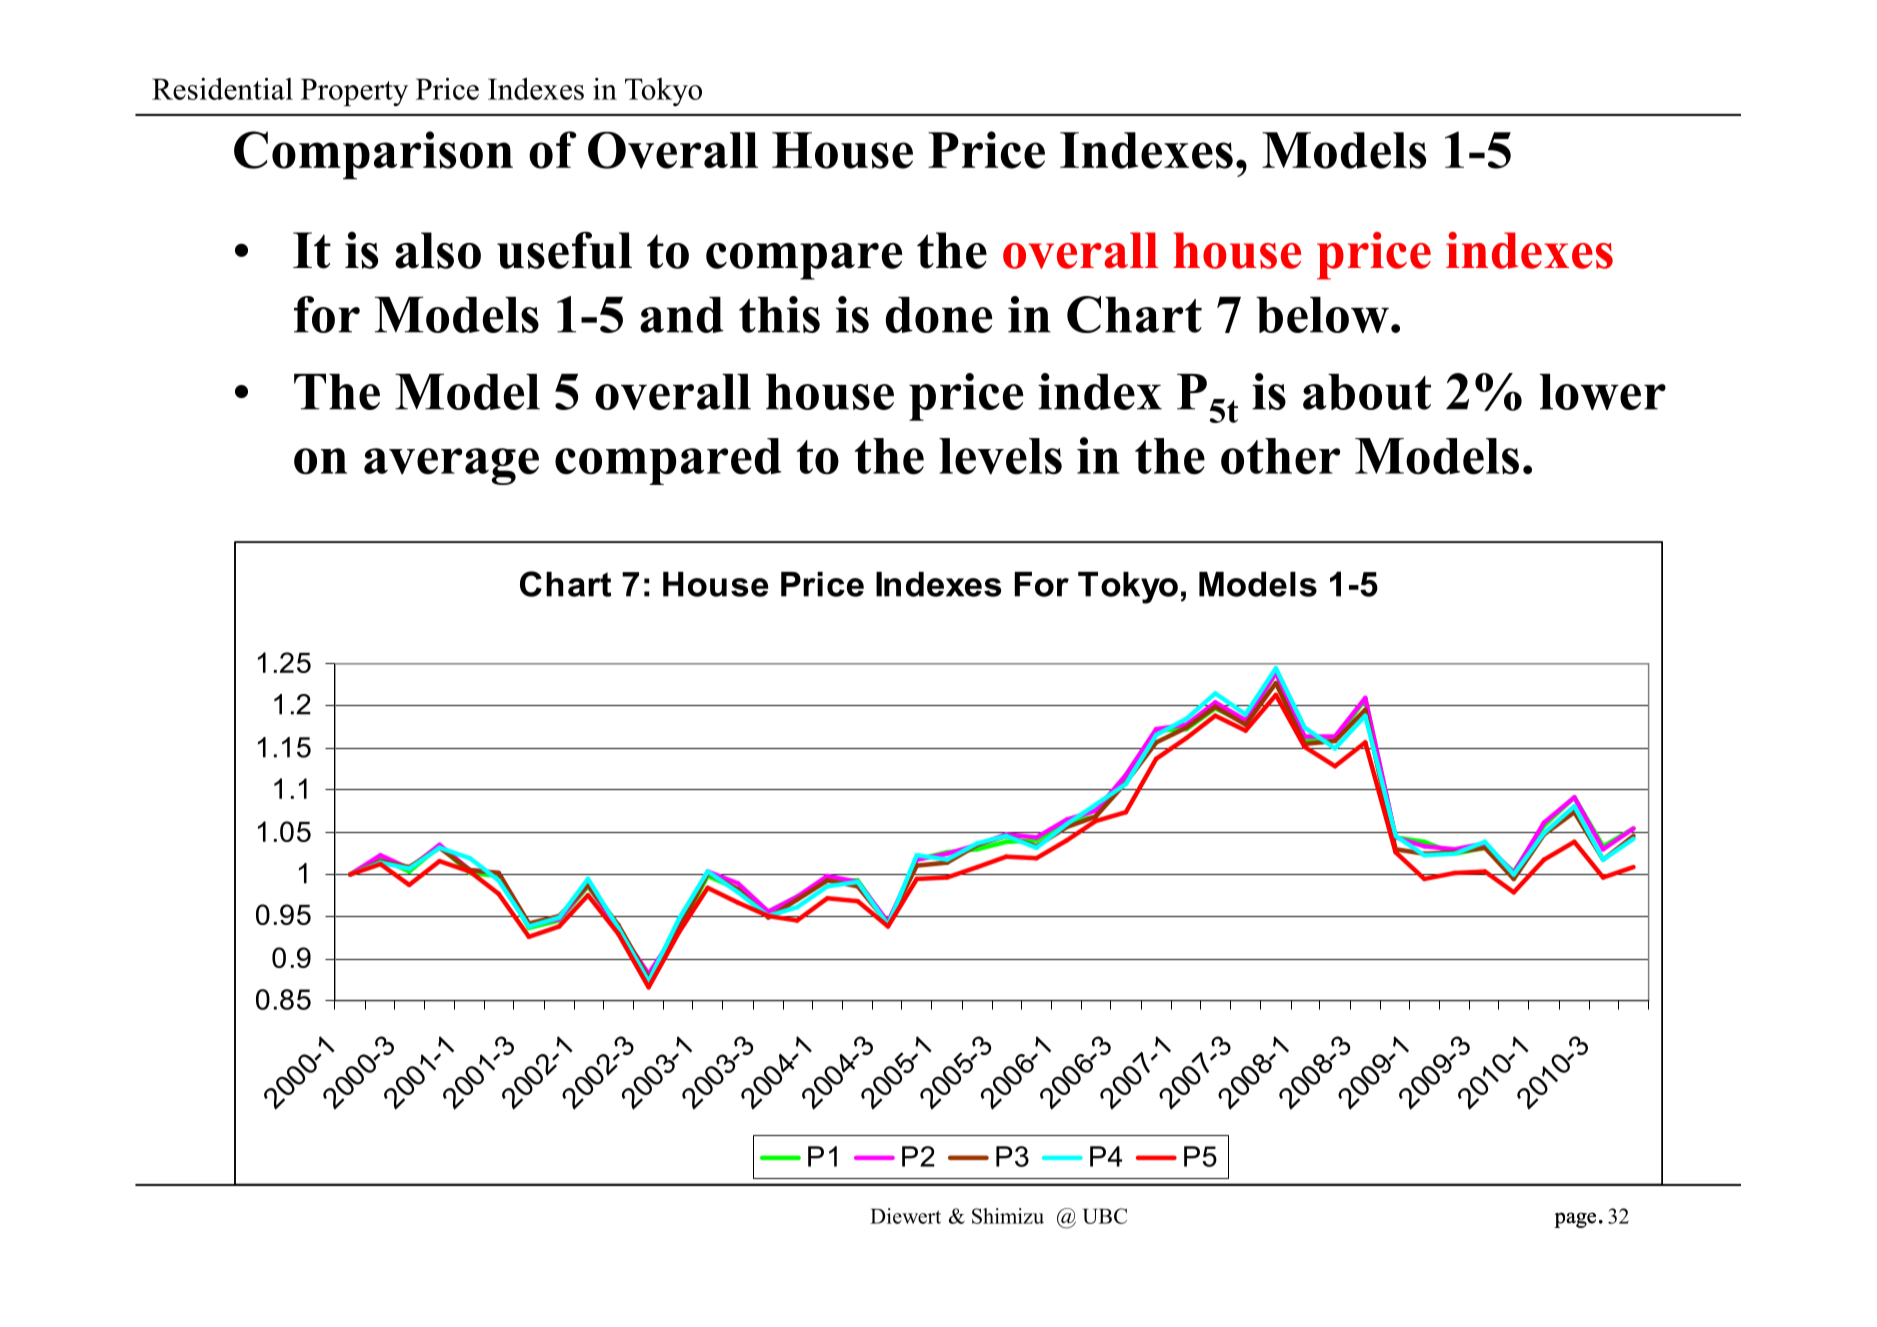 The image size is (1877, 1327). What do you see at coordinates (1367, 392) in the document?
I see `about` at bounding box center [1367, 392].
